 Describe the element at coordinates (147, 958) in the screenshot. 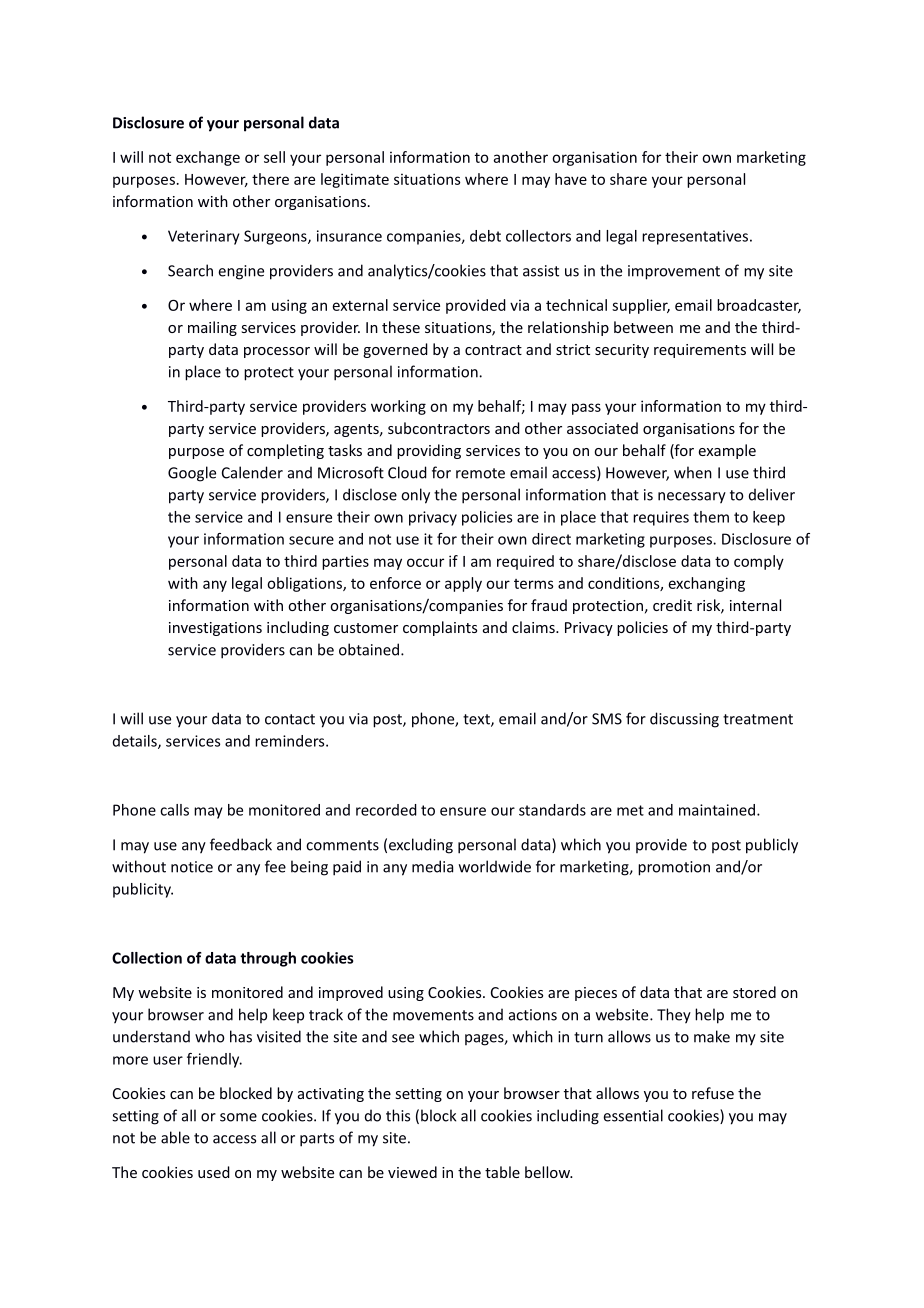

I see `Collection` at that location.
